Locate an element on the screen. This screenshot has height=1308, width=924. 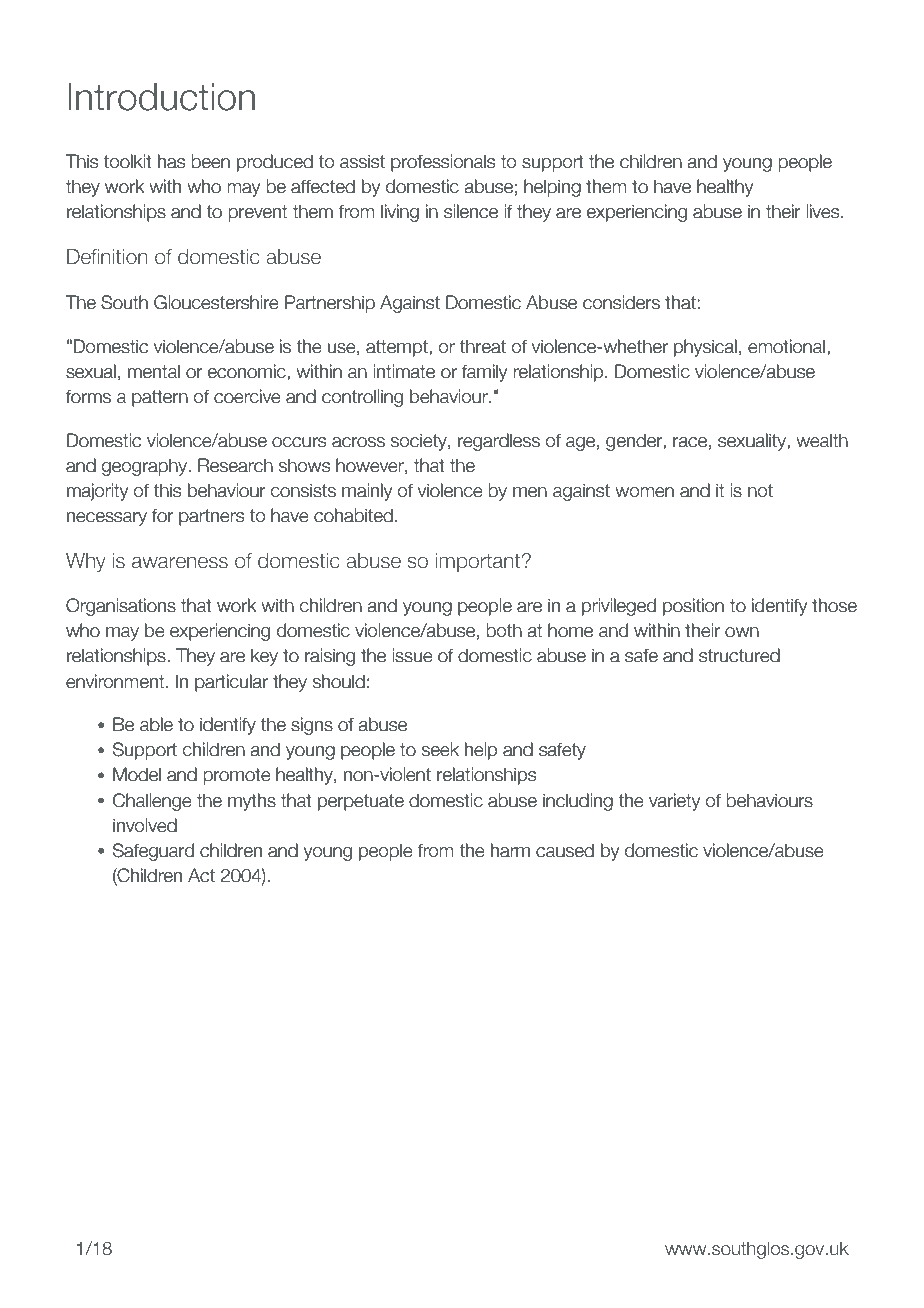
Introduction is located at coordinates (162, 97).
